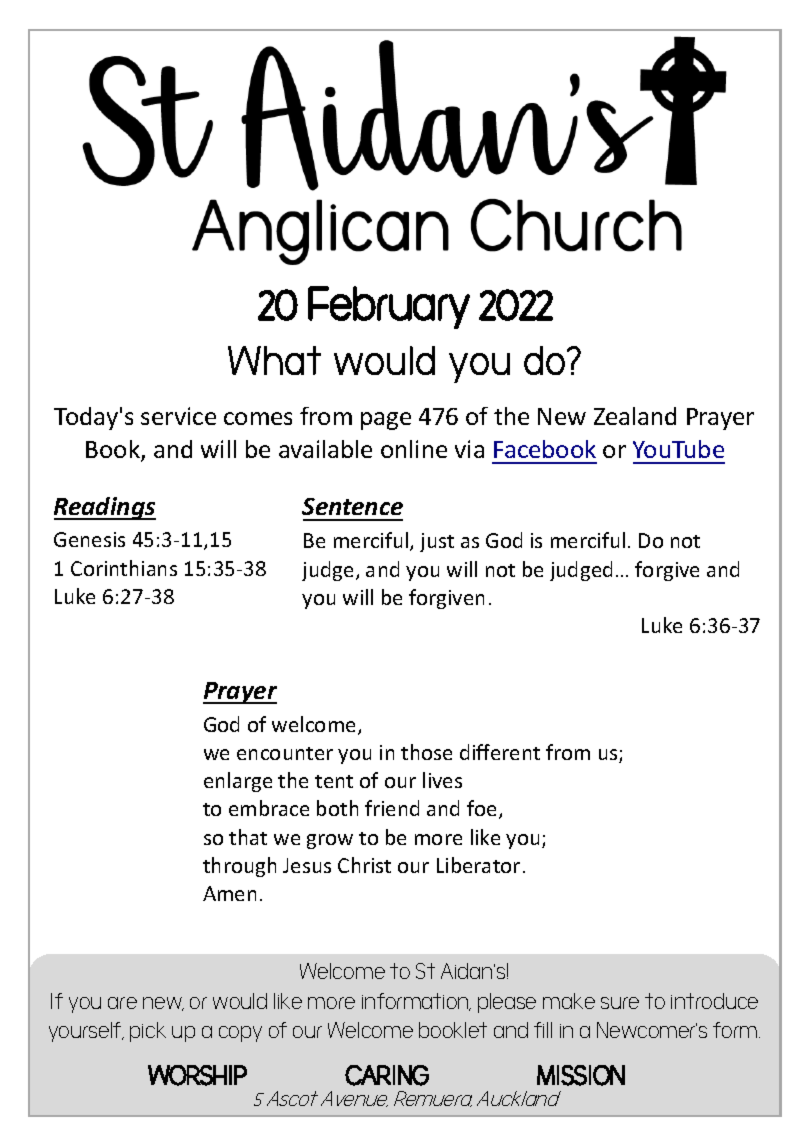 This document has width=811, height=1147. I want to click on pick, so click(148, 1032).
